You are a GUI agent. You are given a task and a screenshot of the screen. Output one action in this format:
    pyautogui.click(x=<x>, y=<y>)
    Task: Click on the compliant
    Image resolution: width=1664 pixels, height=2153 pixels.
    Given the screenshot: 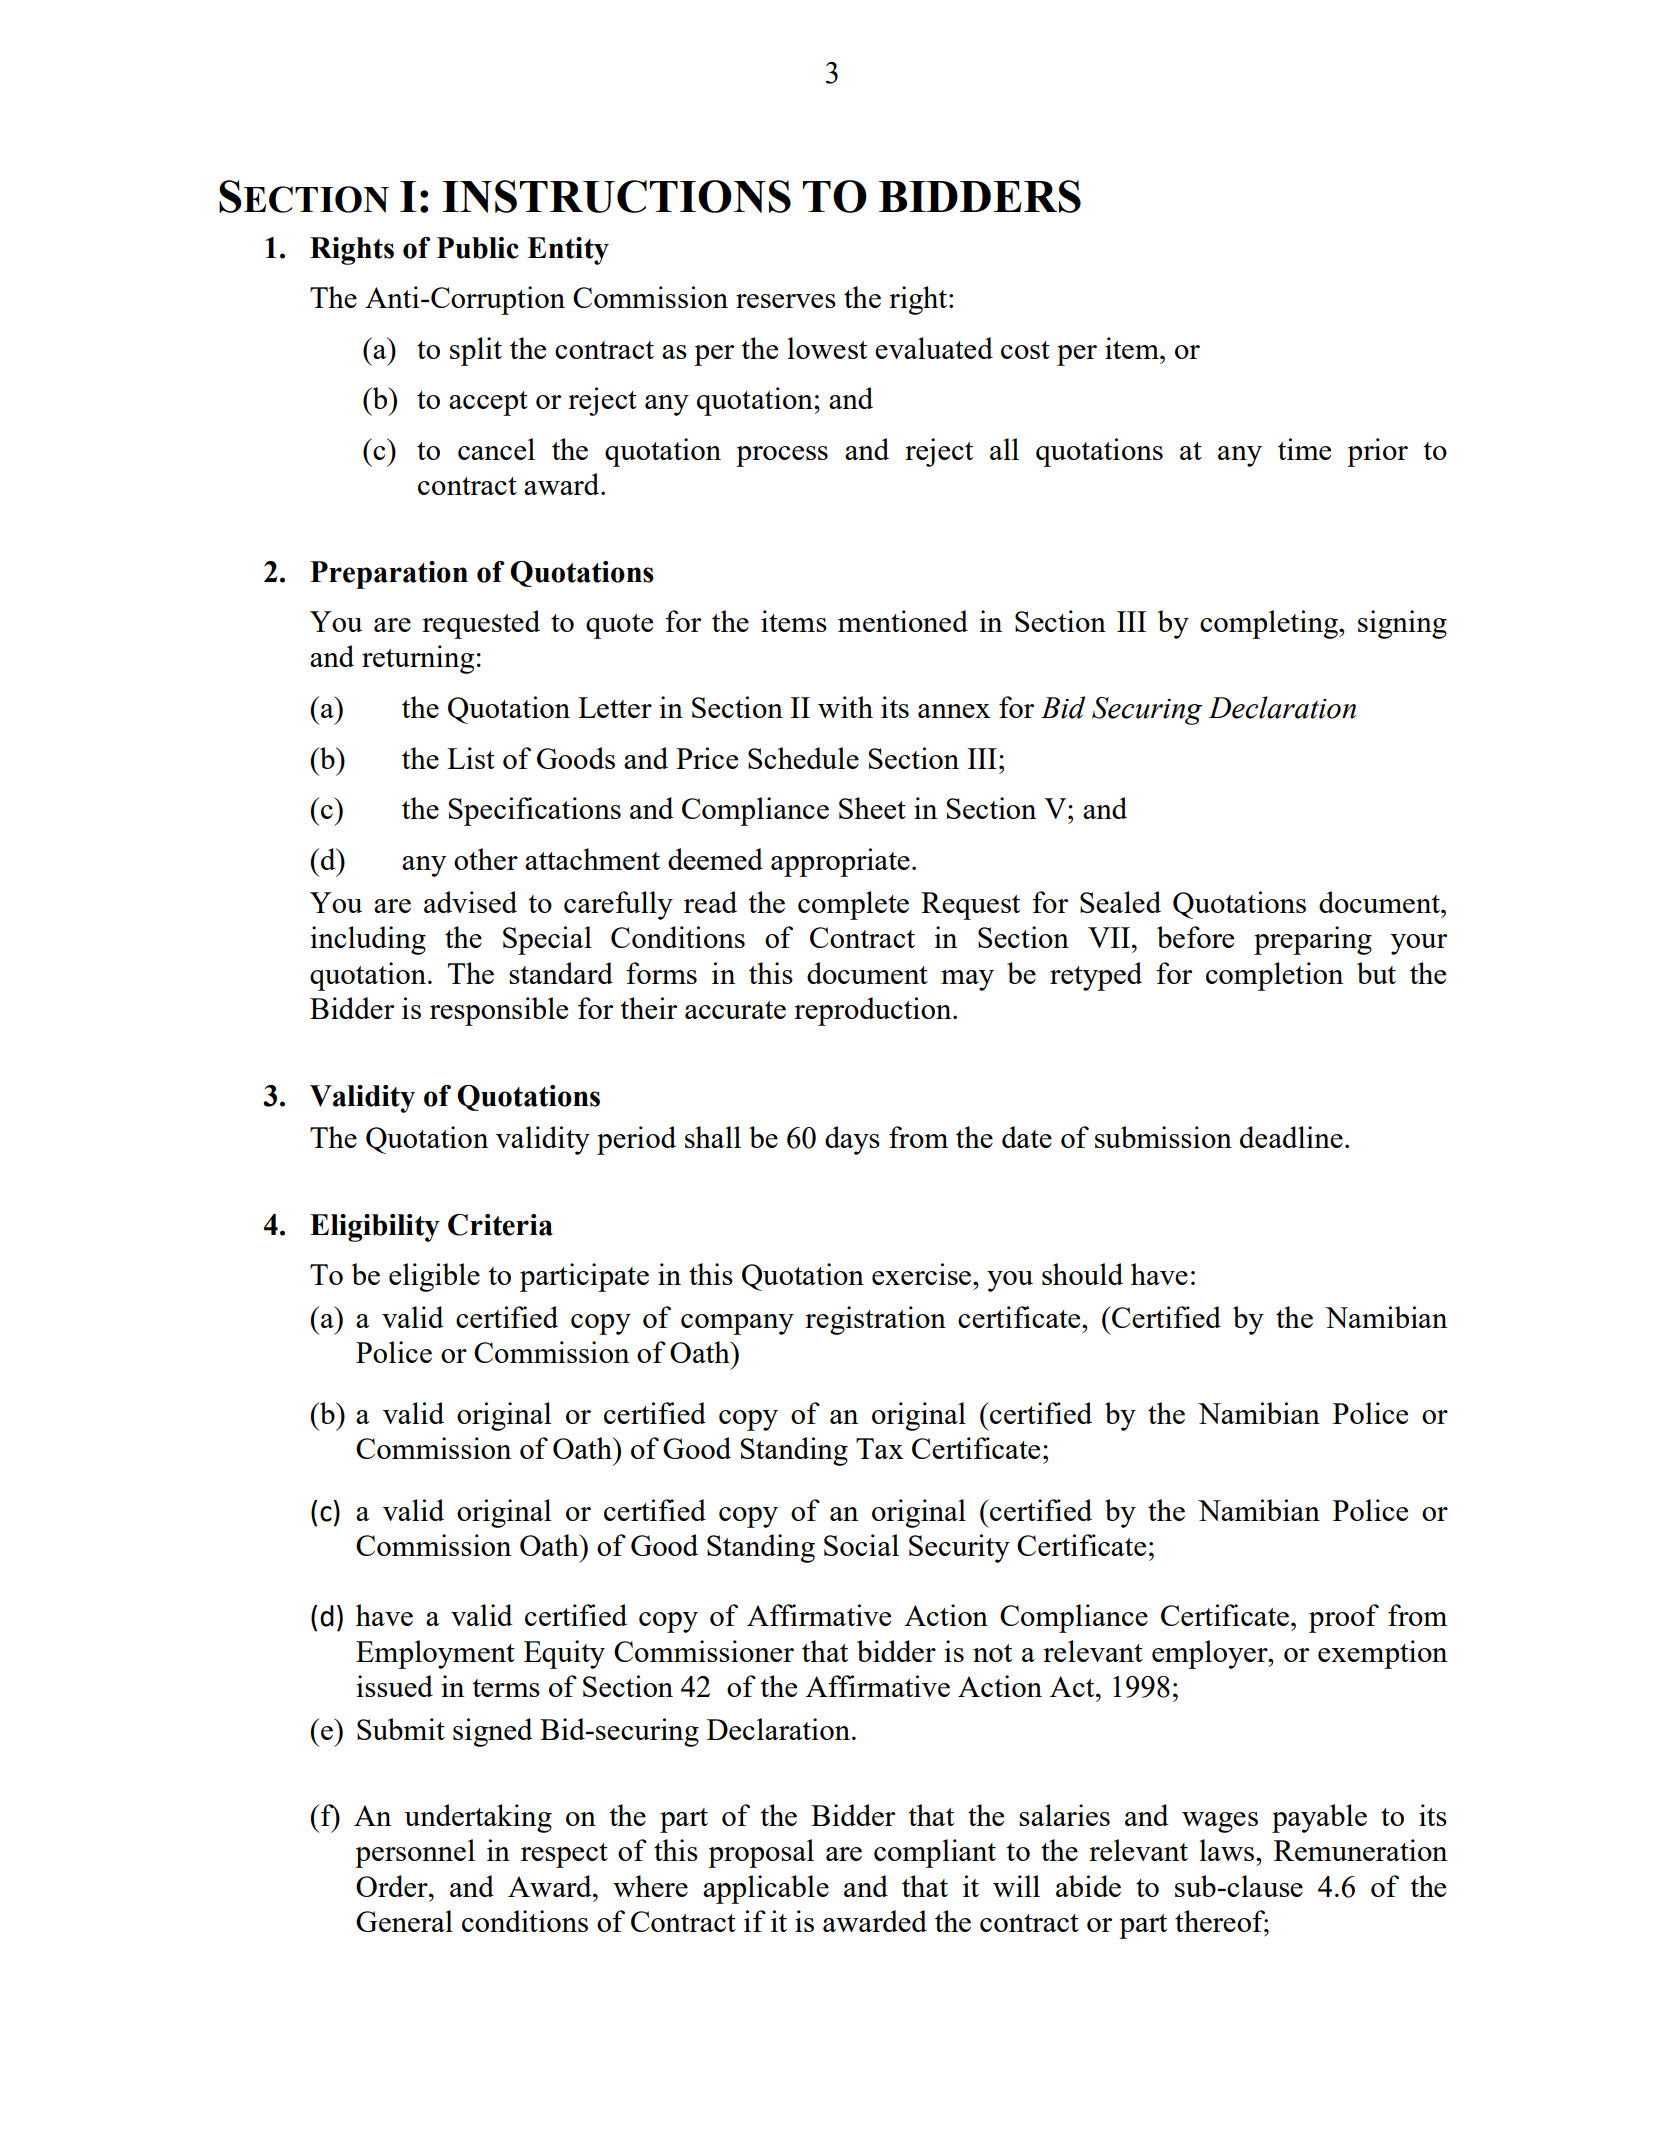 What is the action you would take?
    pyautogui.click(x=935, y=1853)
